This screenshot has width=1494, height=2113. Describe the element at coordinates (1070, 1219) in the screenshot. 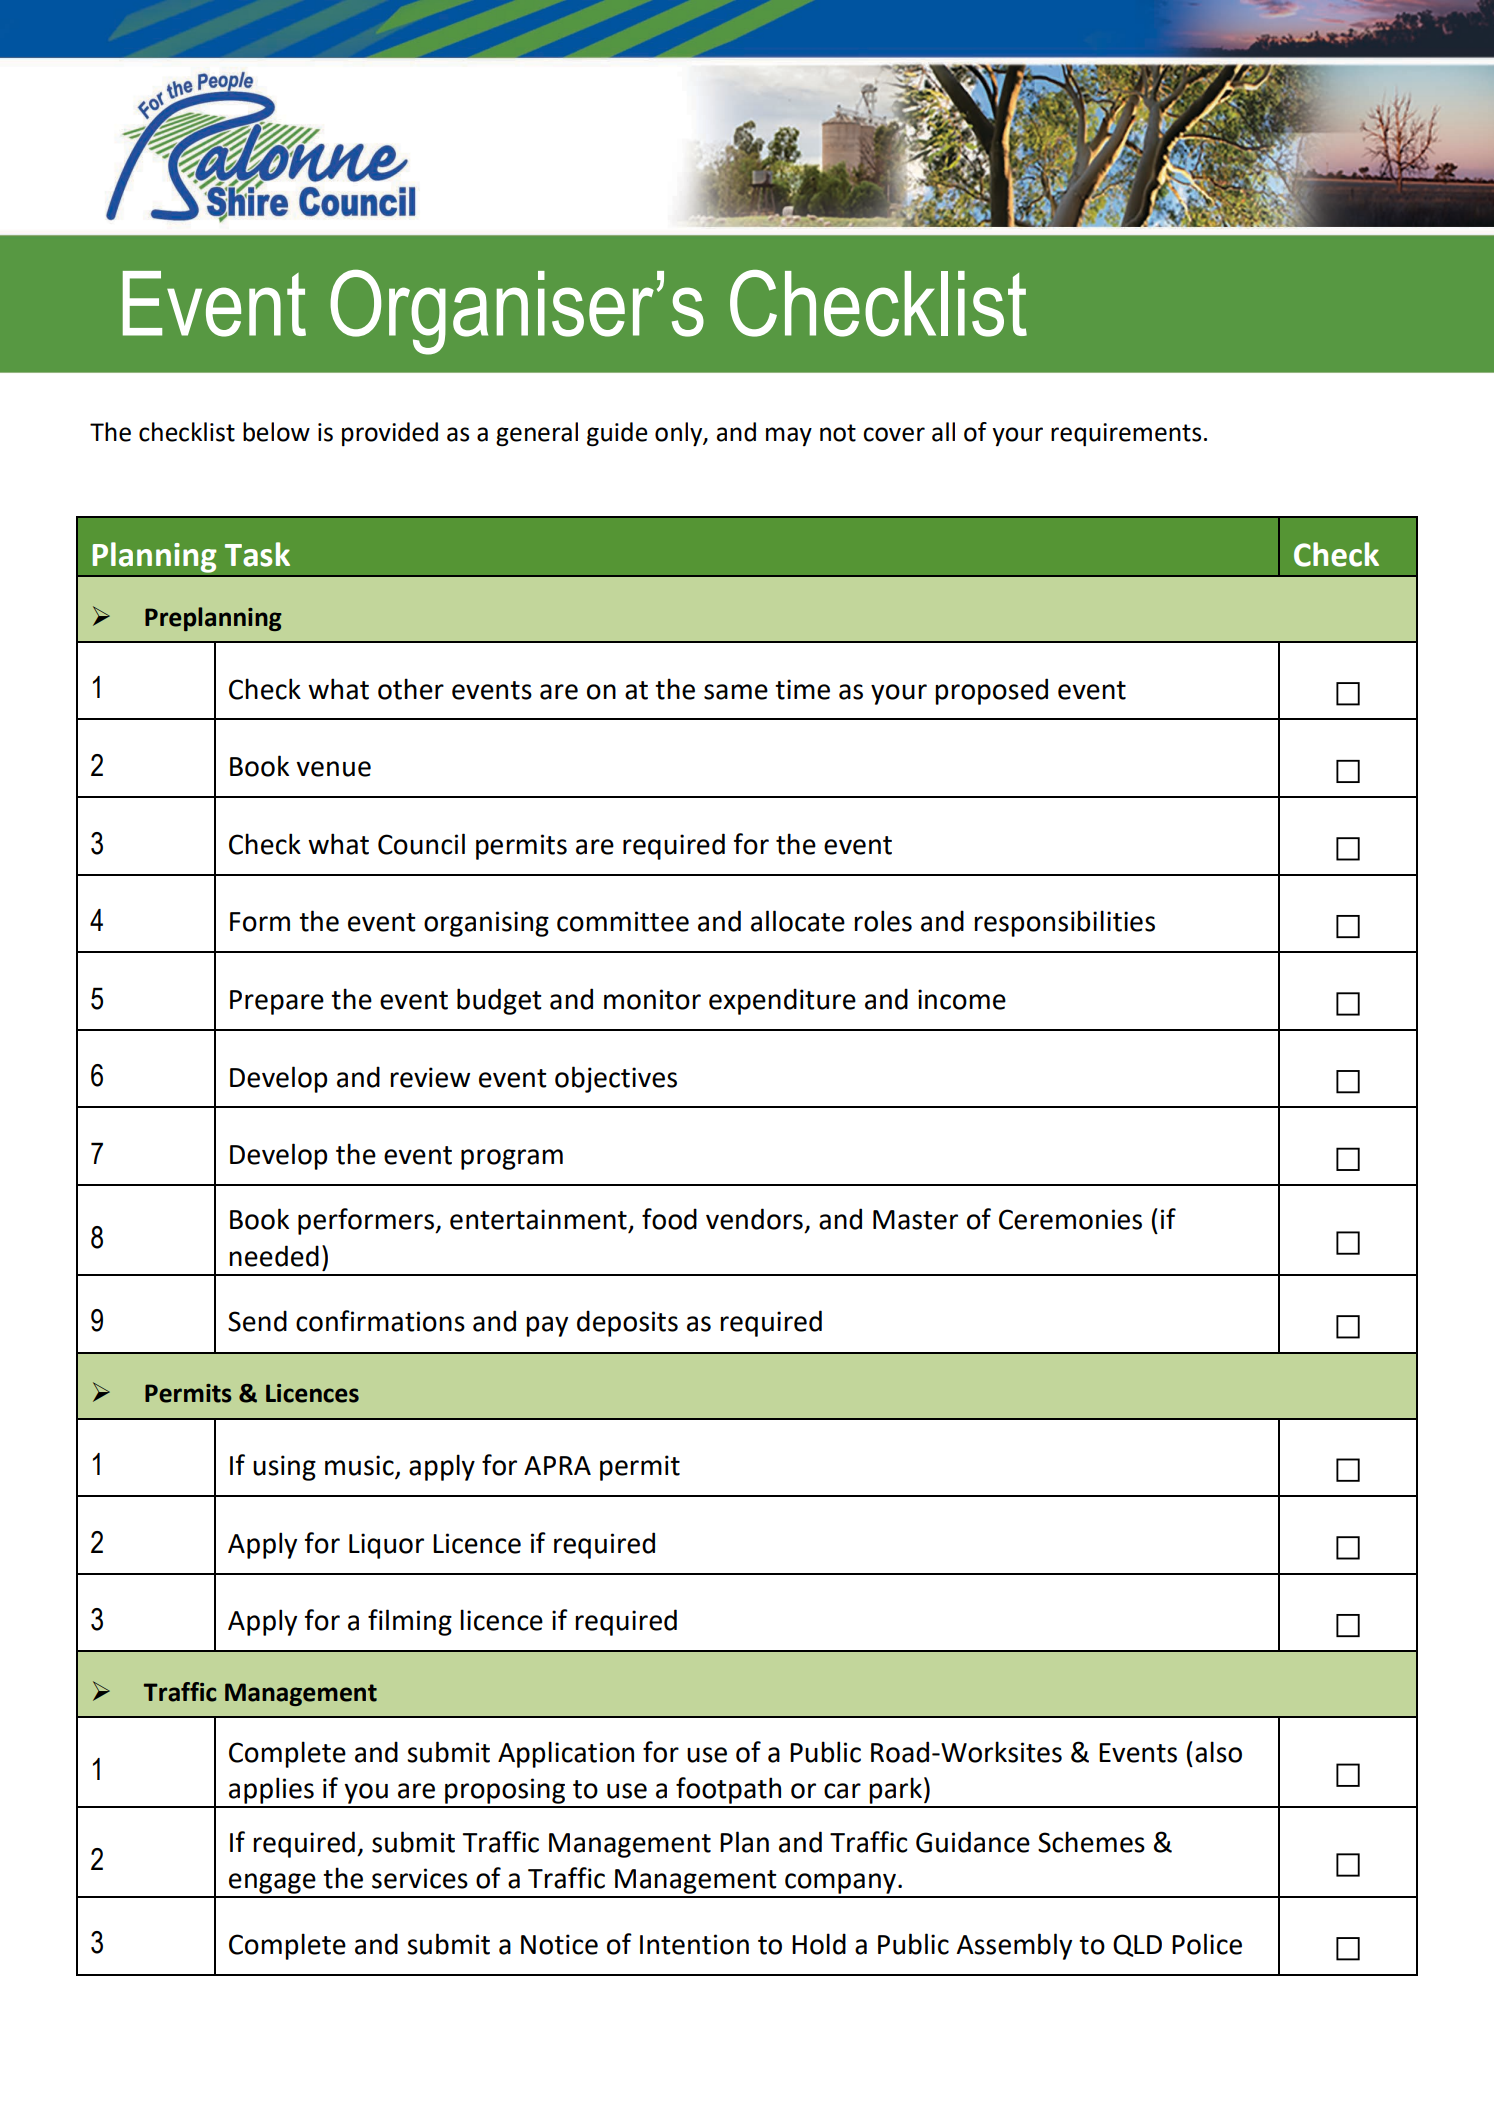

I see `Ceremonies` at that location.
